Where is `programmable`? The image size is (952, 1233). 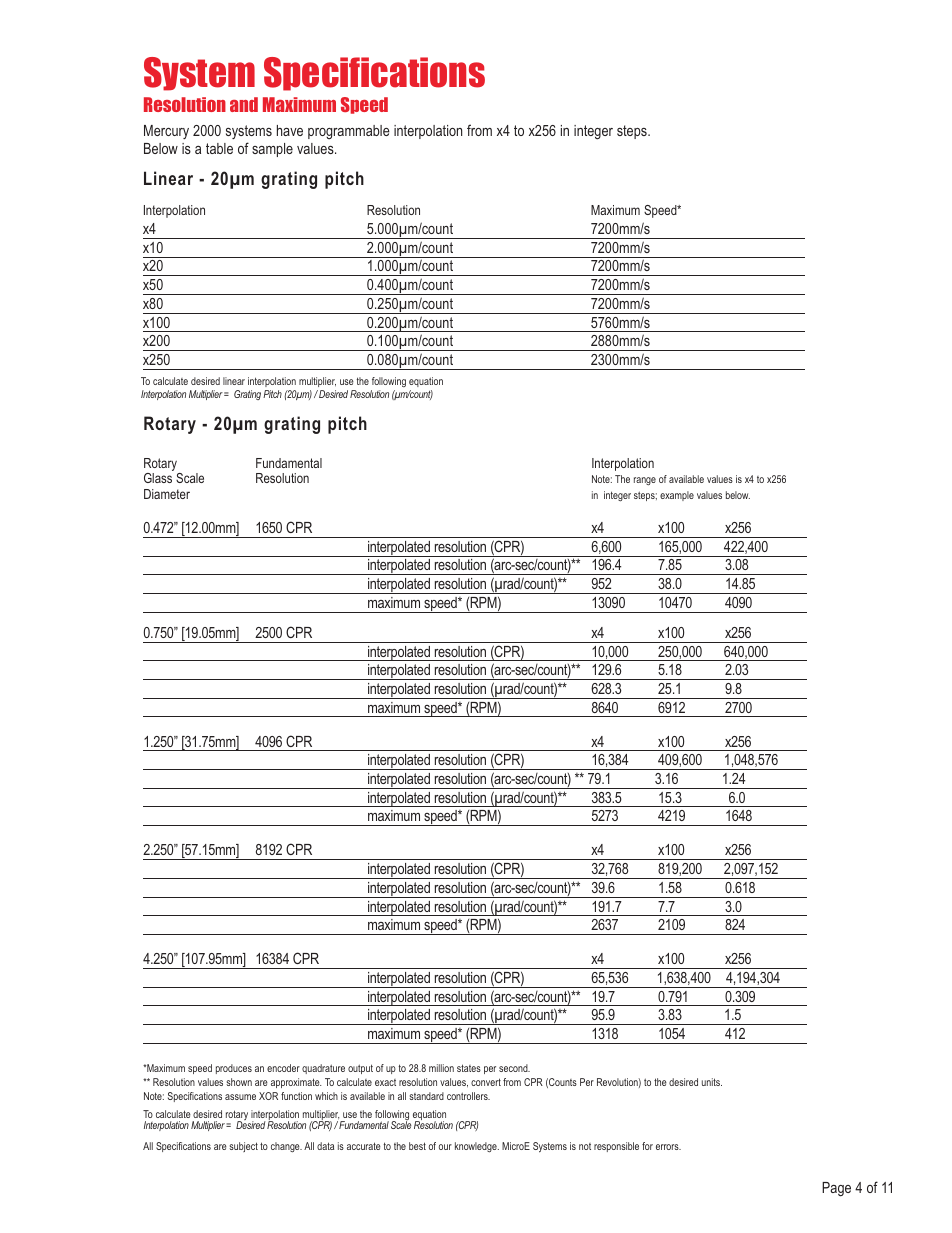 programmable is located at coordinates (349, 132).
